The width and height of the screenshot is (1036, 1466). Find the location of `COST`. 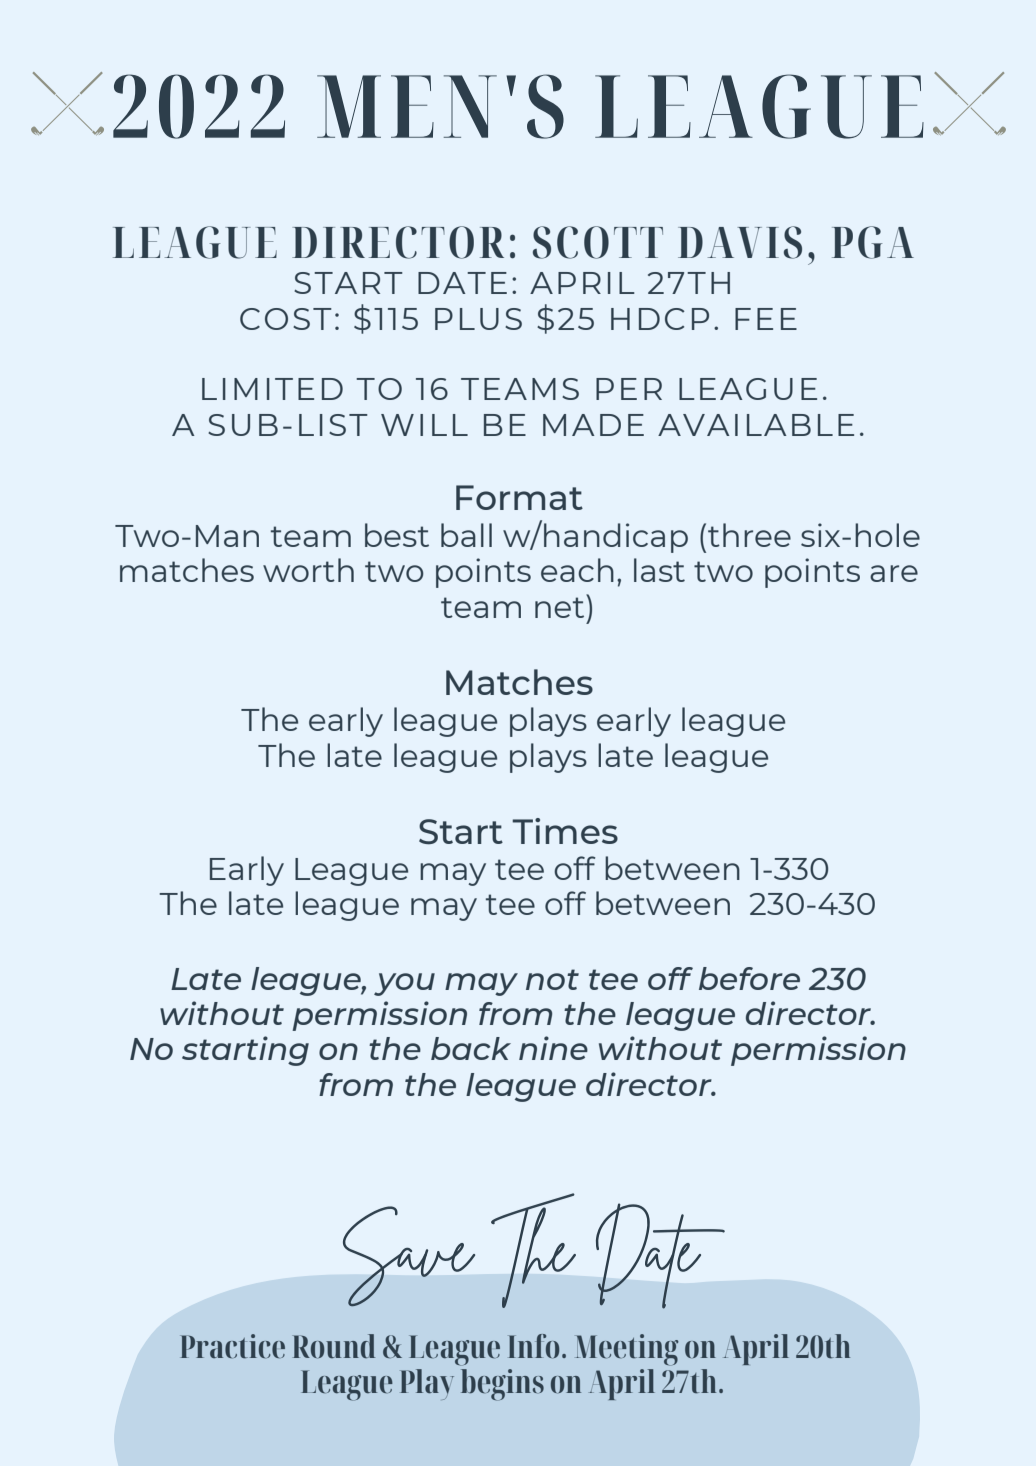

COST is located at coordinates (286, 319).
